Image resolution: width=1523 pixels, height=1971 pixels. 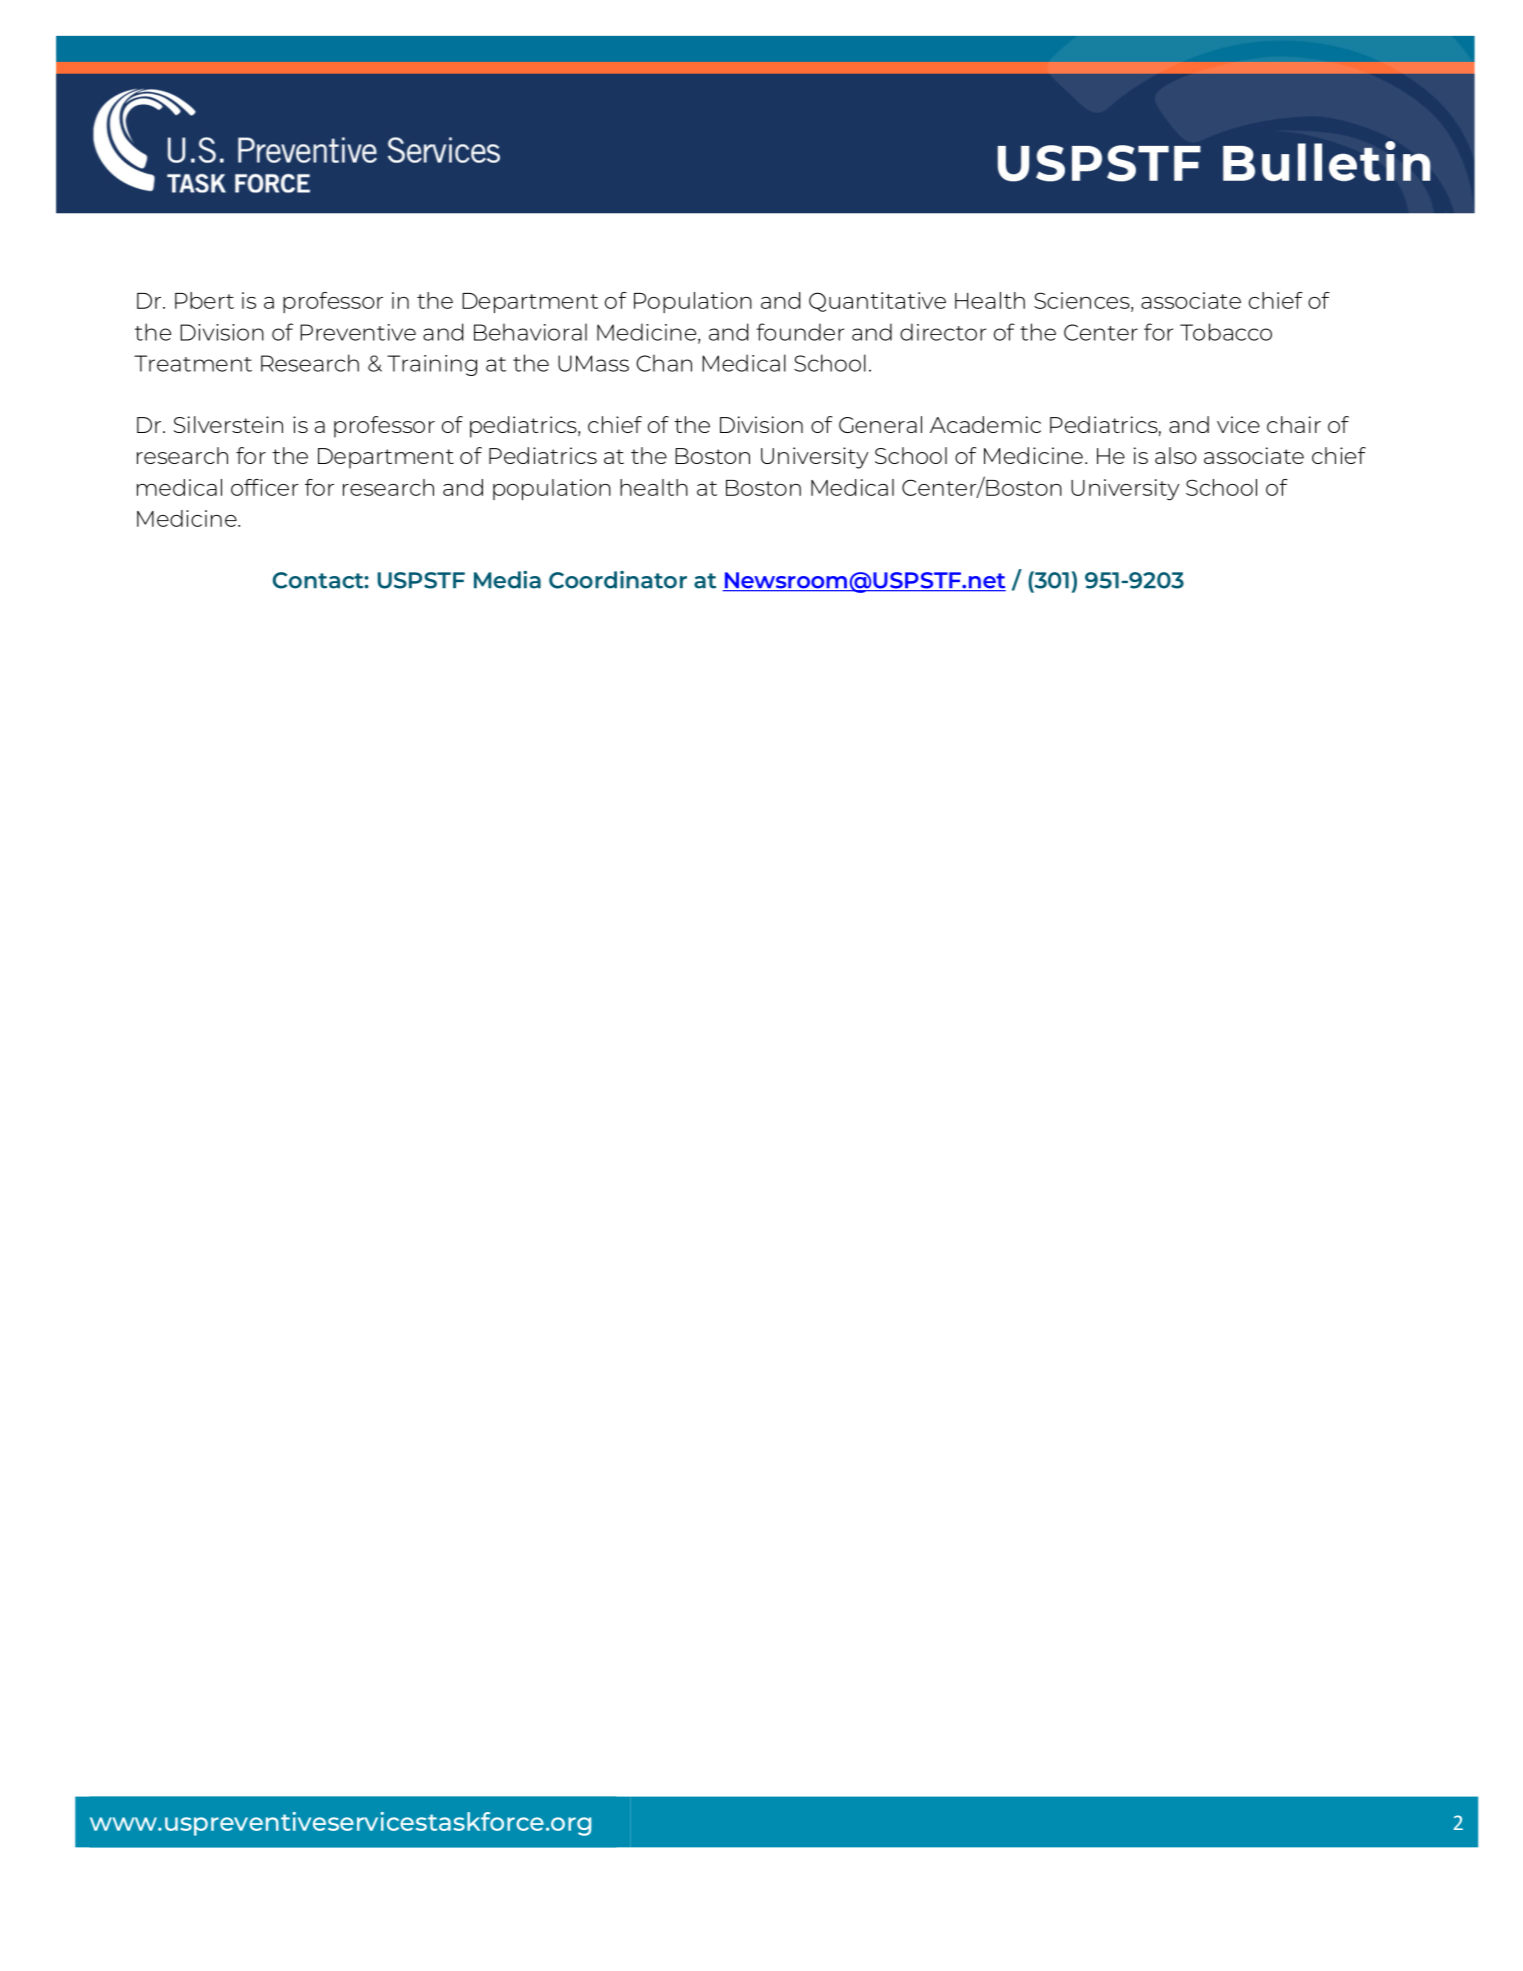 I want to click on Sciences, so click(x=1083, y=301).
